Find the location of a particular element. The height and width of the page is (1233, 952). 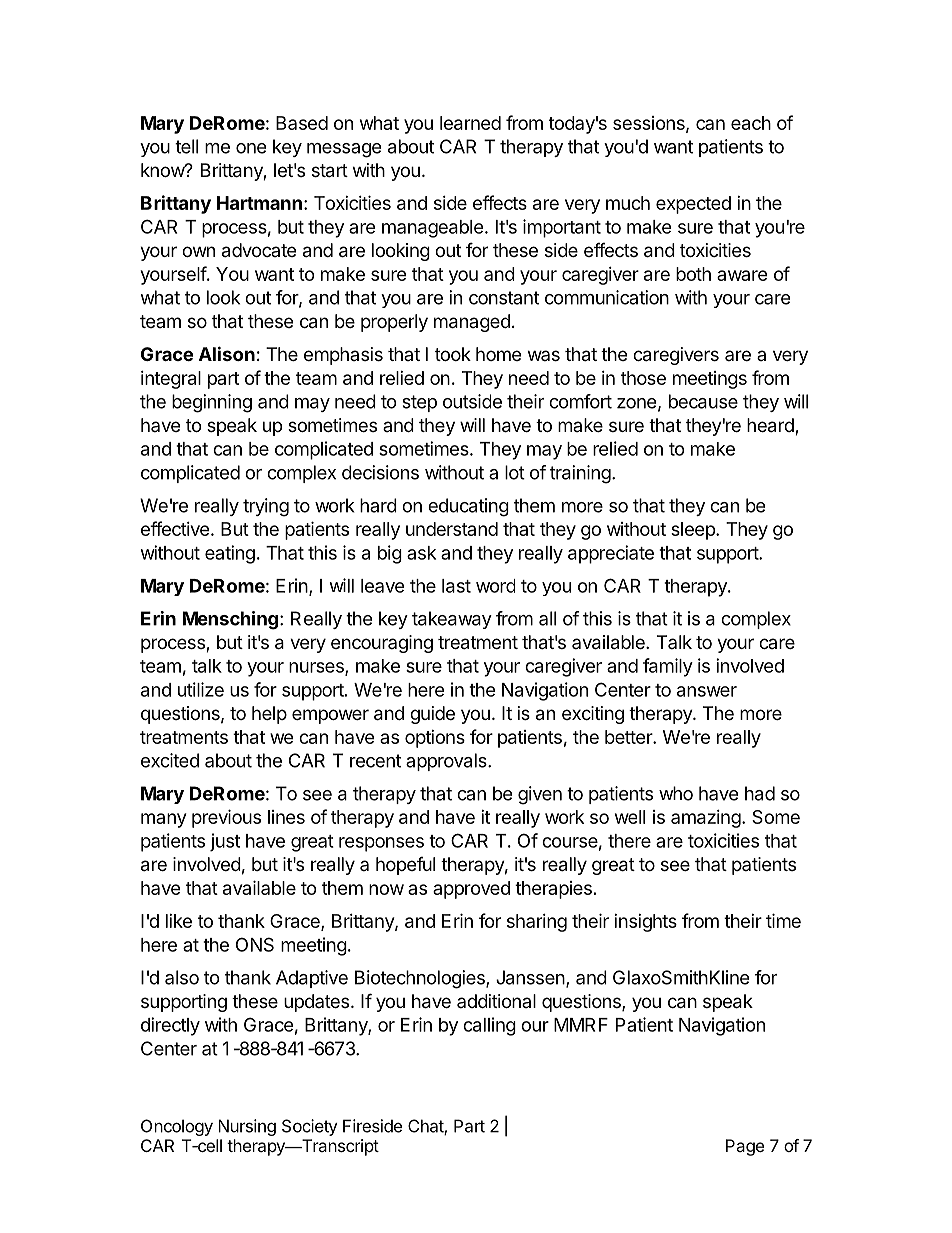

takeaway is located at coordinates (452, 620).
